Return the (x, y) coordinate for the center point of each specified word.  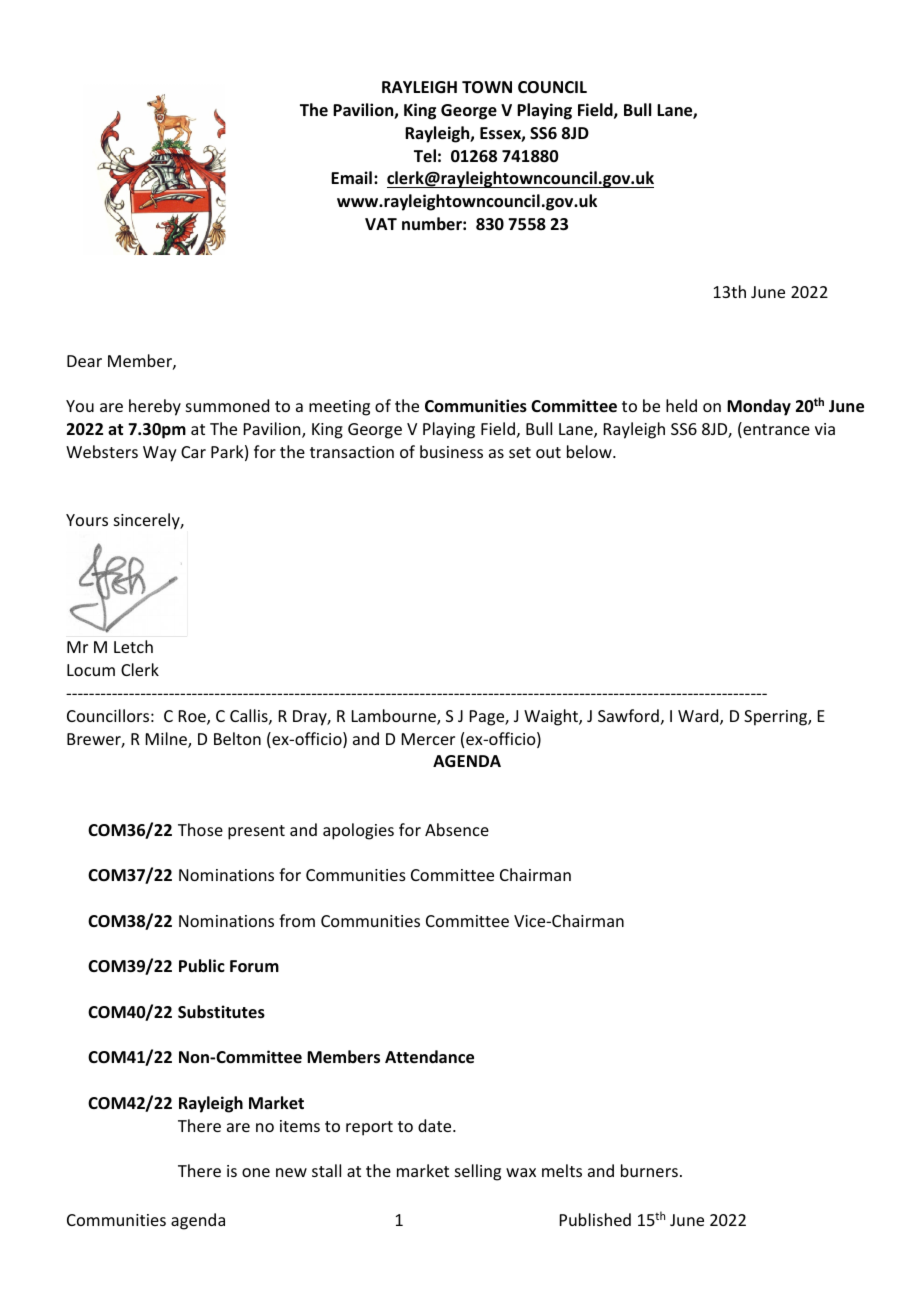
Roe (193, 717)
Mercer (428, 739)
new (291, 1172)
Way (160, 454)
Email (351, 177)
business (451, 451)
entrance (775, 430)
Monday (759, 407)
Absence (457, 829)
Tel (425, 155)
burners (649, 1170)
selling (478, 1172)
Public (202, 966)
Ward (699, 717)
